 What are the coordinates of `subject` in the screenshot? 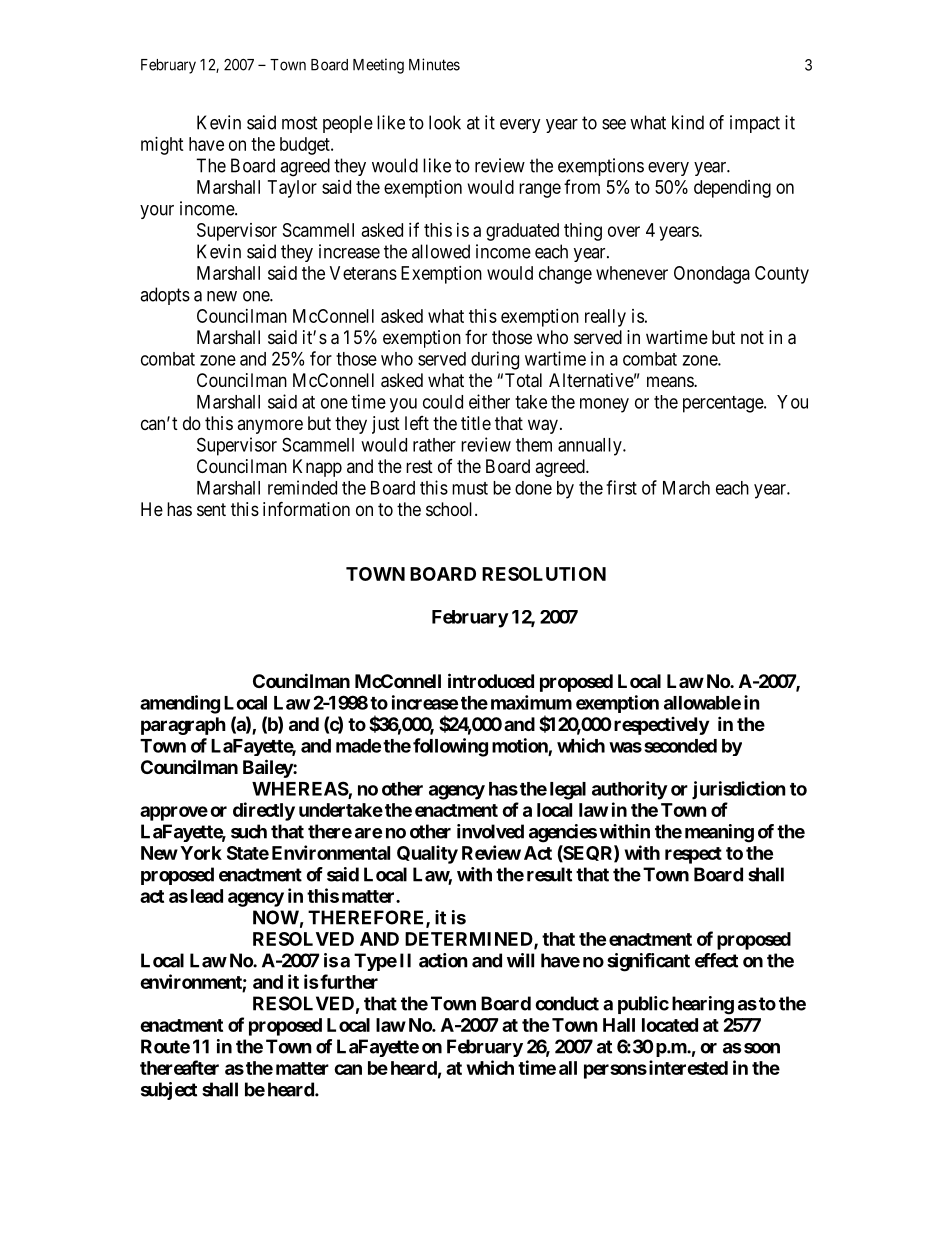 It's located at (169, 1091).
